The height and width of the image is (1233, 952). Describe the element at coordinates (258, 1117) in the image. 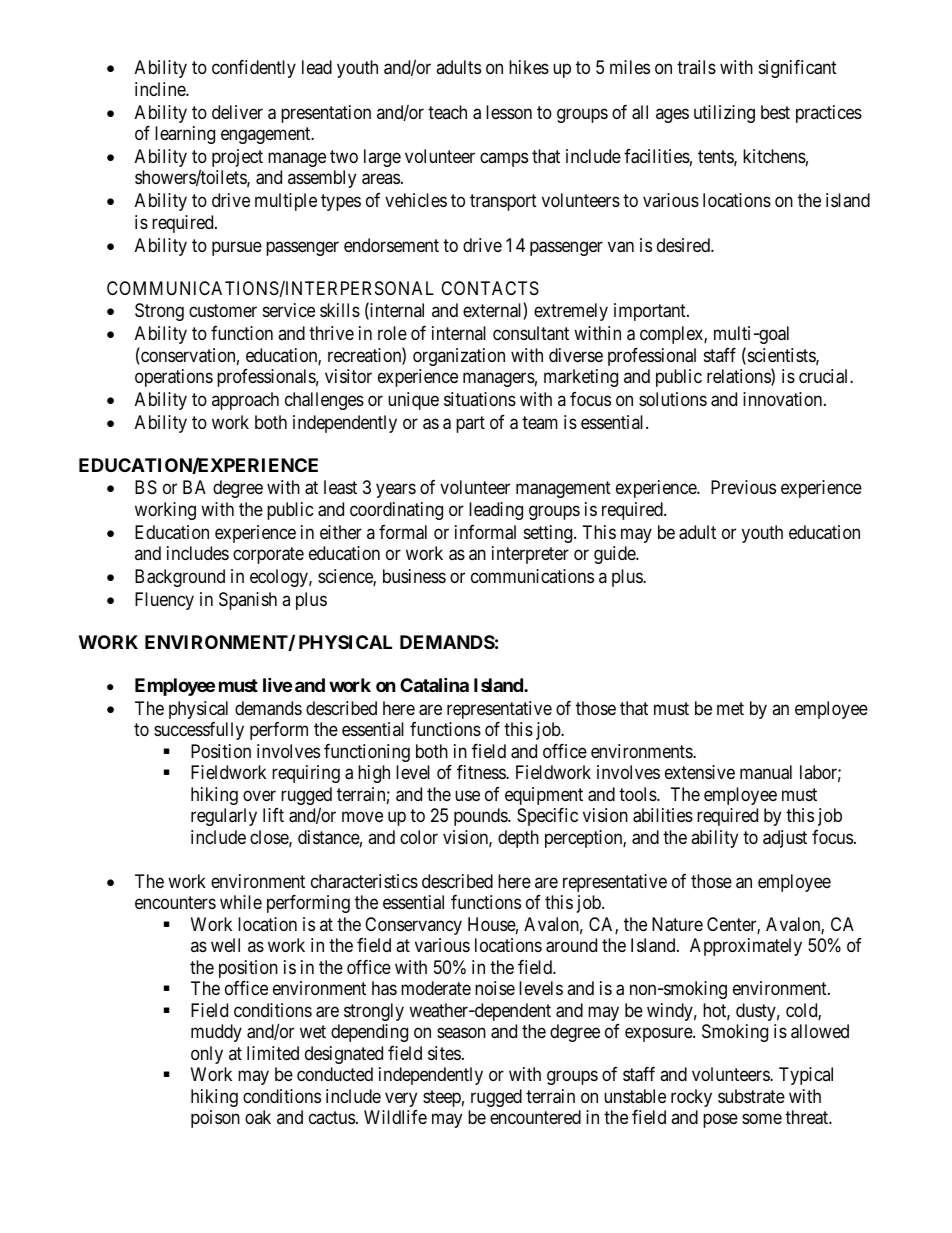

I see `oak` at that location.
